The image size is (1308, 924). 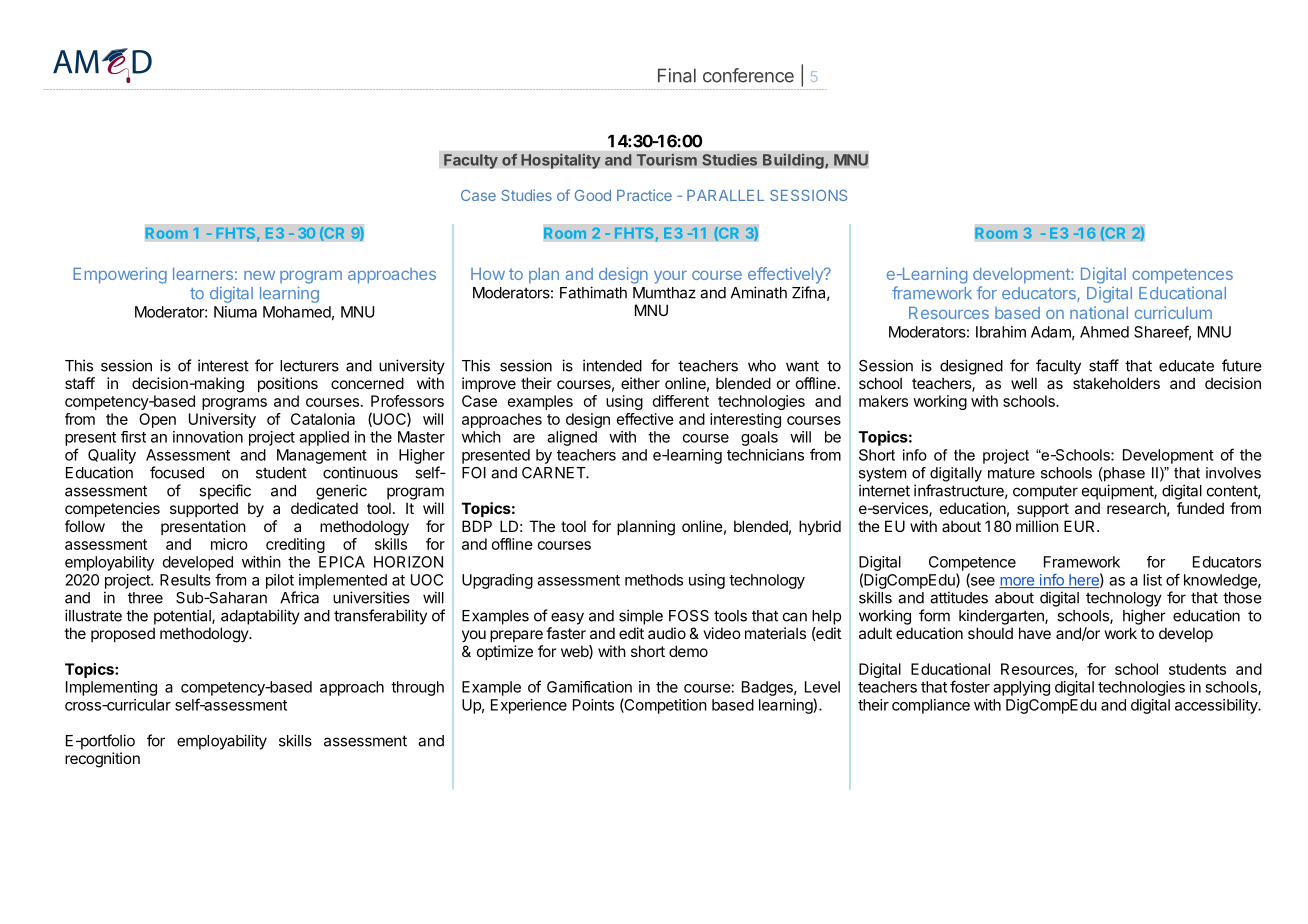 What do you see at coordinates (748, 75) in the page?
I see `conference` at bounding box center [748, 75].
